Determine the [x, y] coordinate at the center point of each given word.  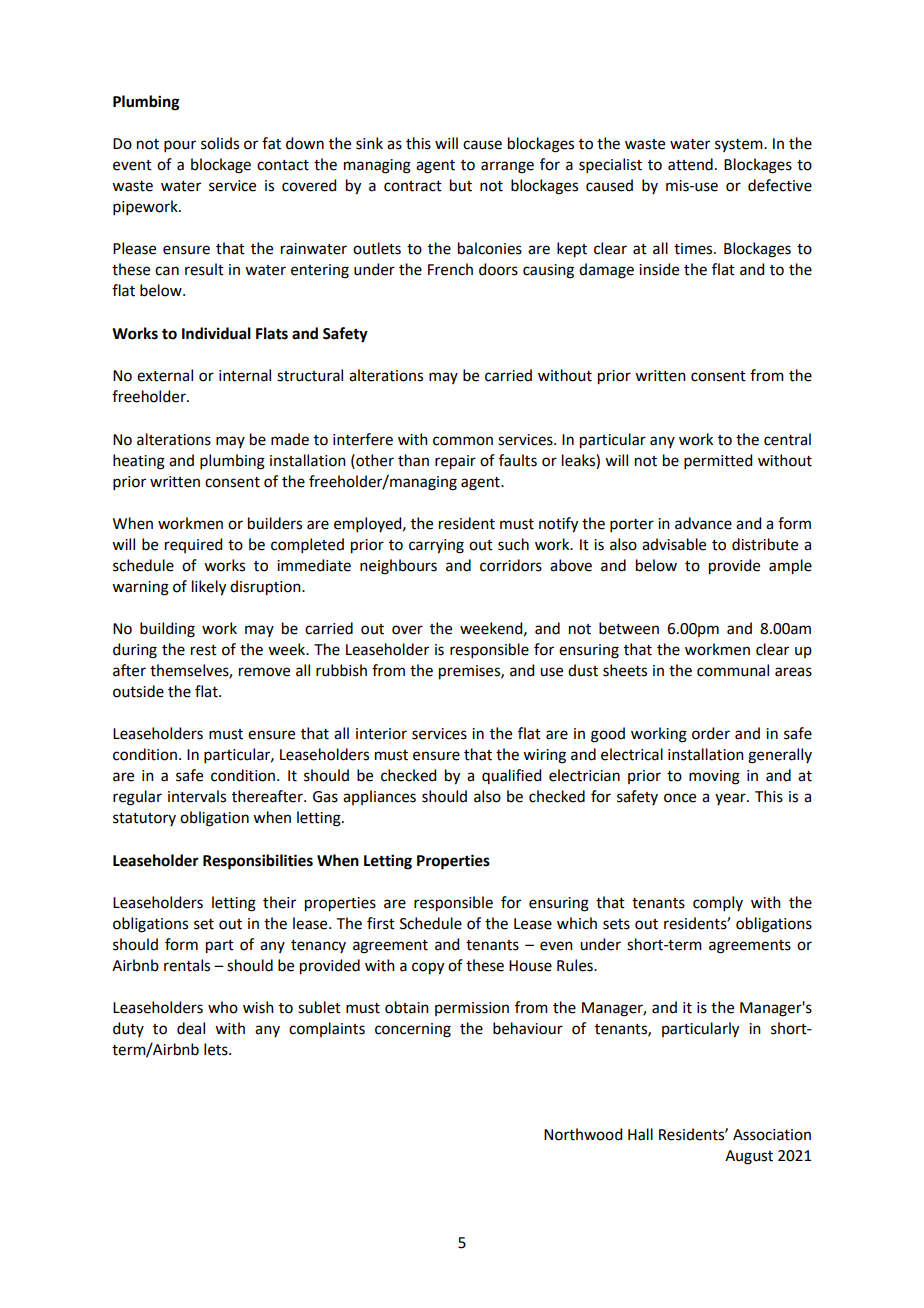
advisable [674, 544]
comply [718, 903]
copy [428, 968]
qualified [511, 776]
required [193, 545]
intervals [197, 796]
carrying [436, 546]
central [787, 439]
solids [220, 143]
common [463, 441]
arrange [507, 167]
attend [690, 164]
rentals [187, 965]
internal [245, 375]
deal [191, 1028]
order [711, 733]
